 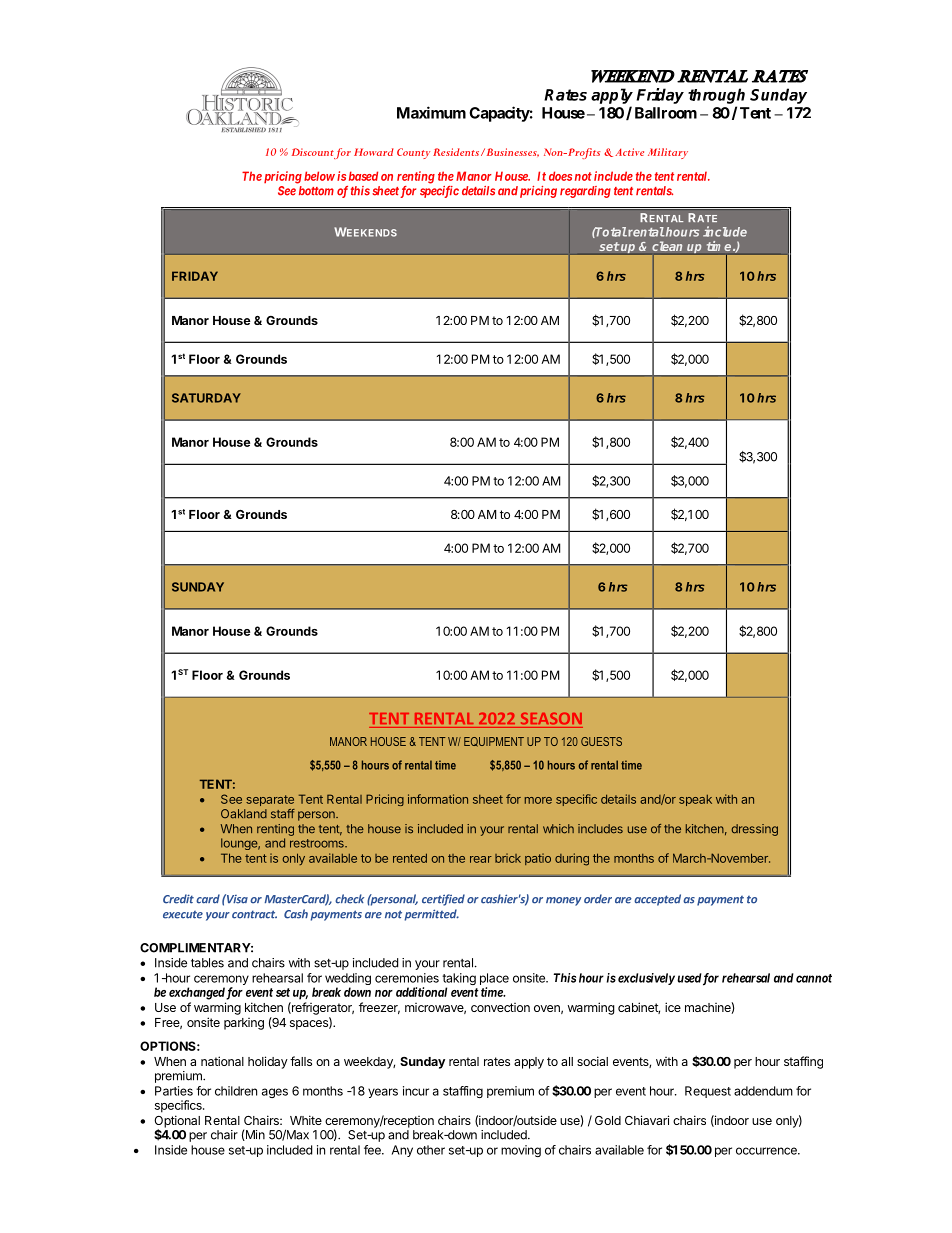 What do you see at coordinates (318, 843) in the image?
I see `restrooms` at bounding box center [318, 843].
